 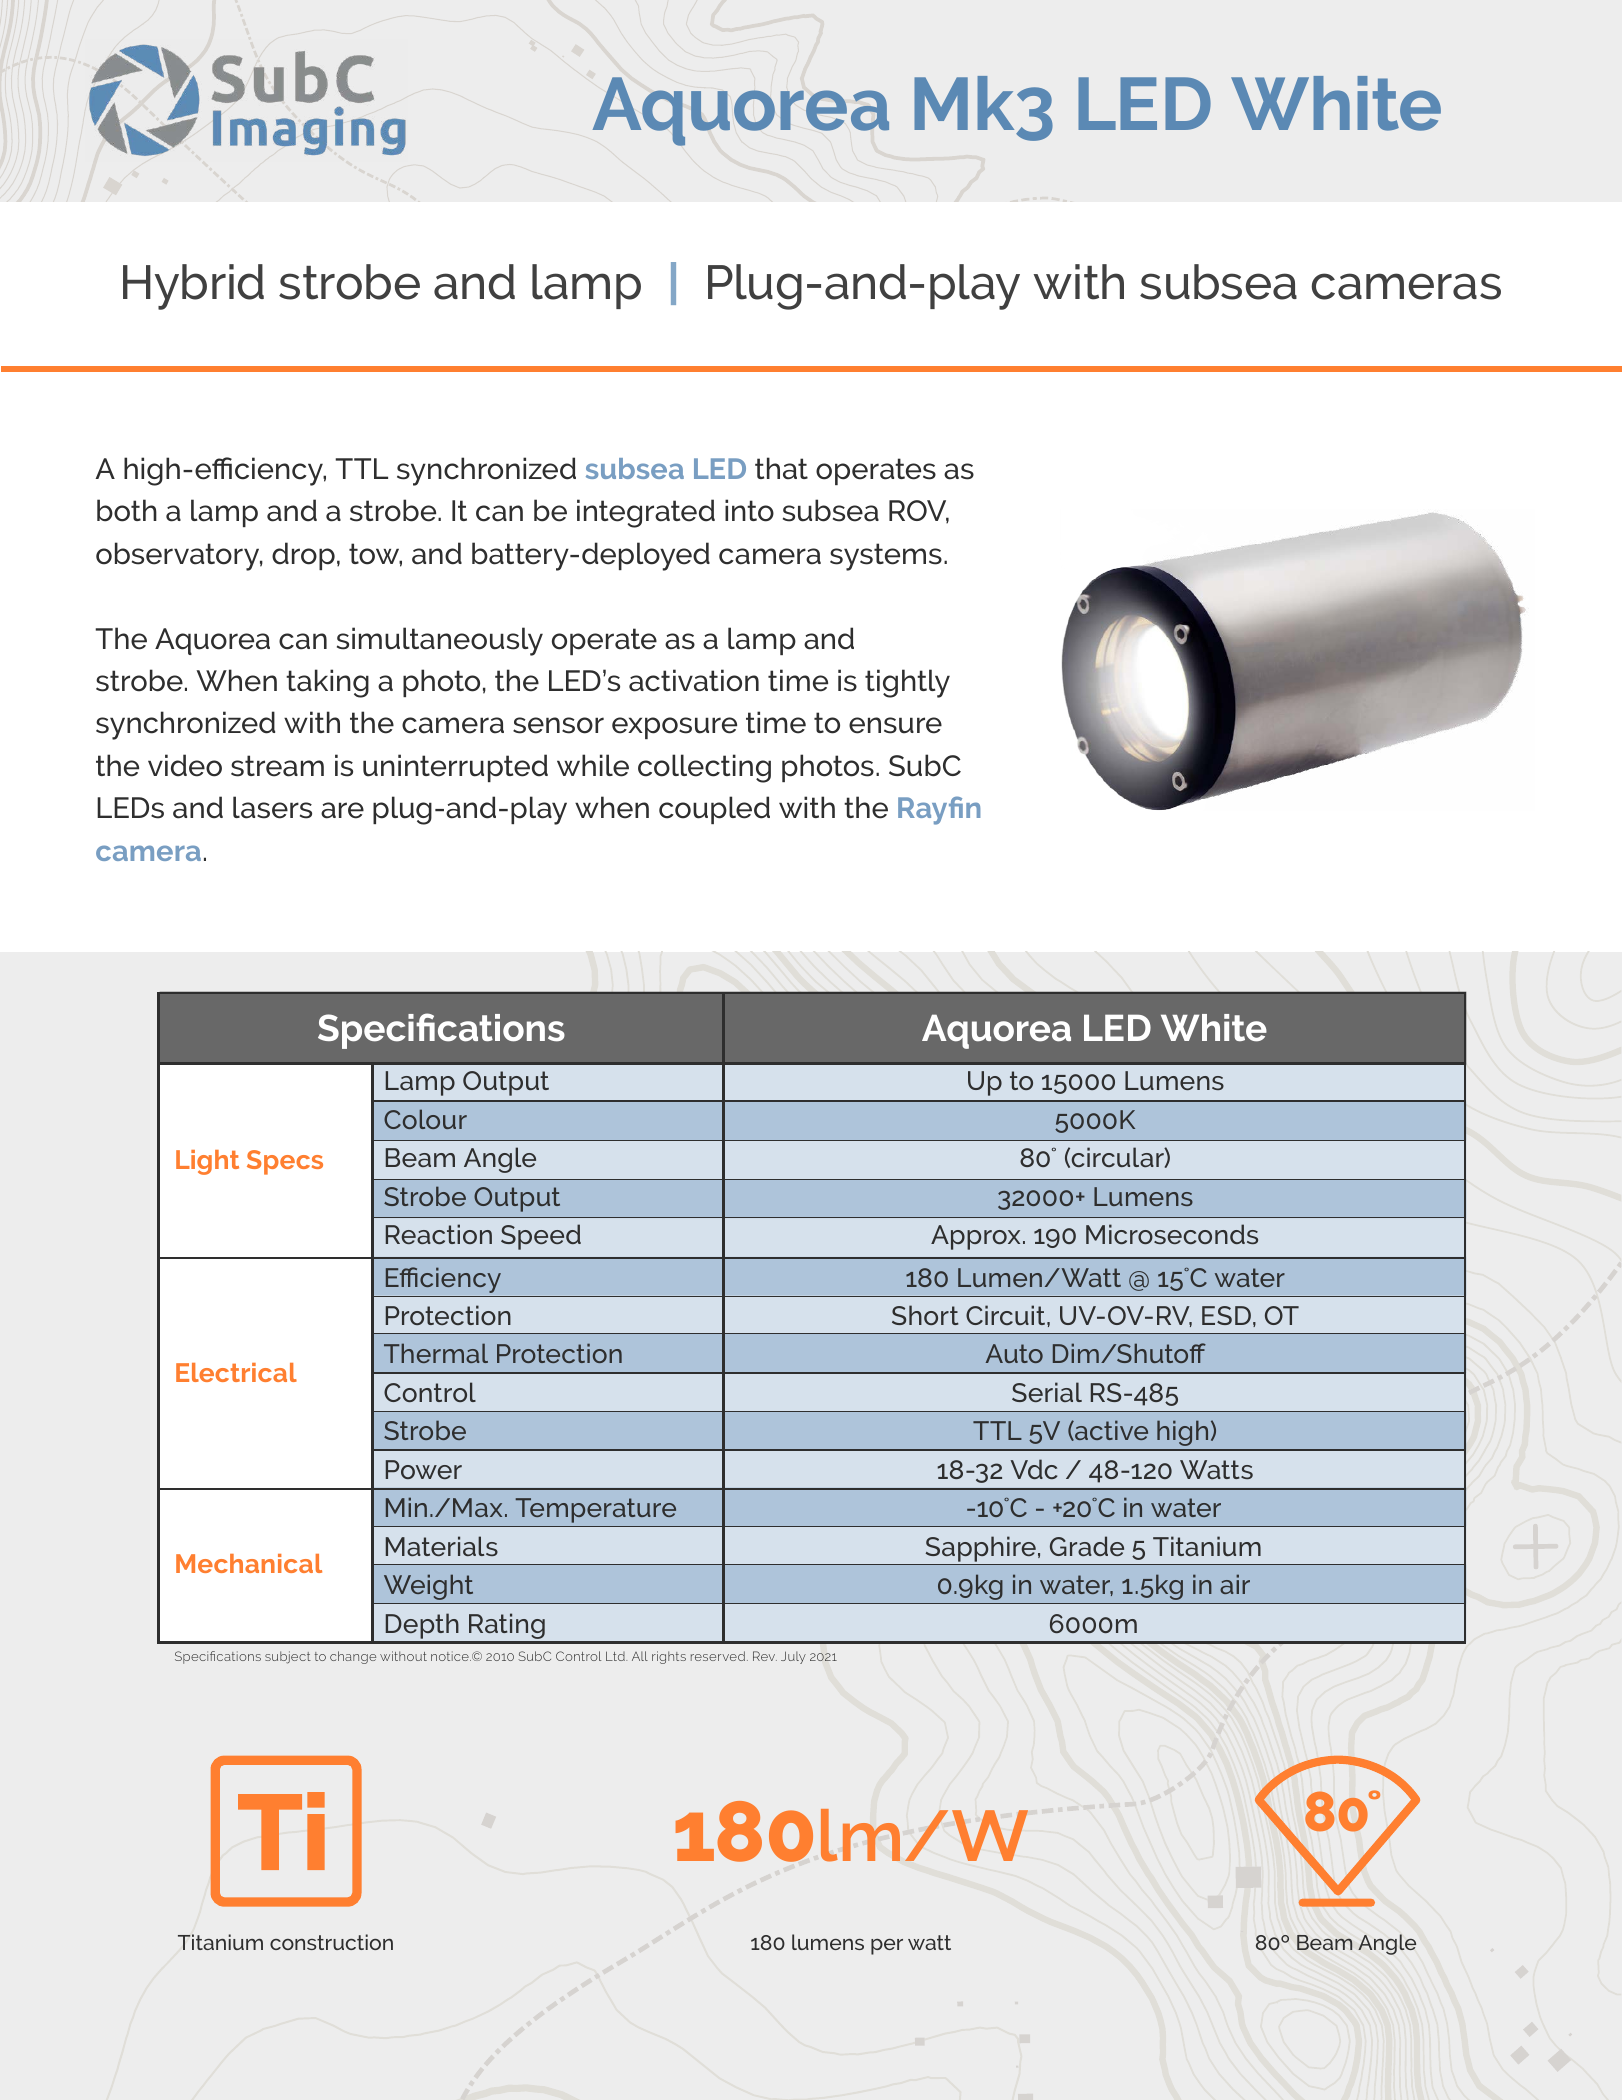 I want to click on construction, so click(x=331, y=1942).
